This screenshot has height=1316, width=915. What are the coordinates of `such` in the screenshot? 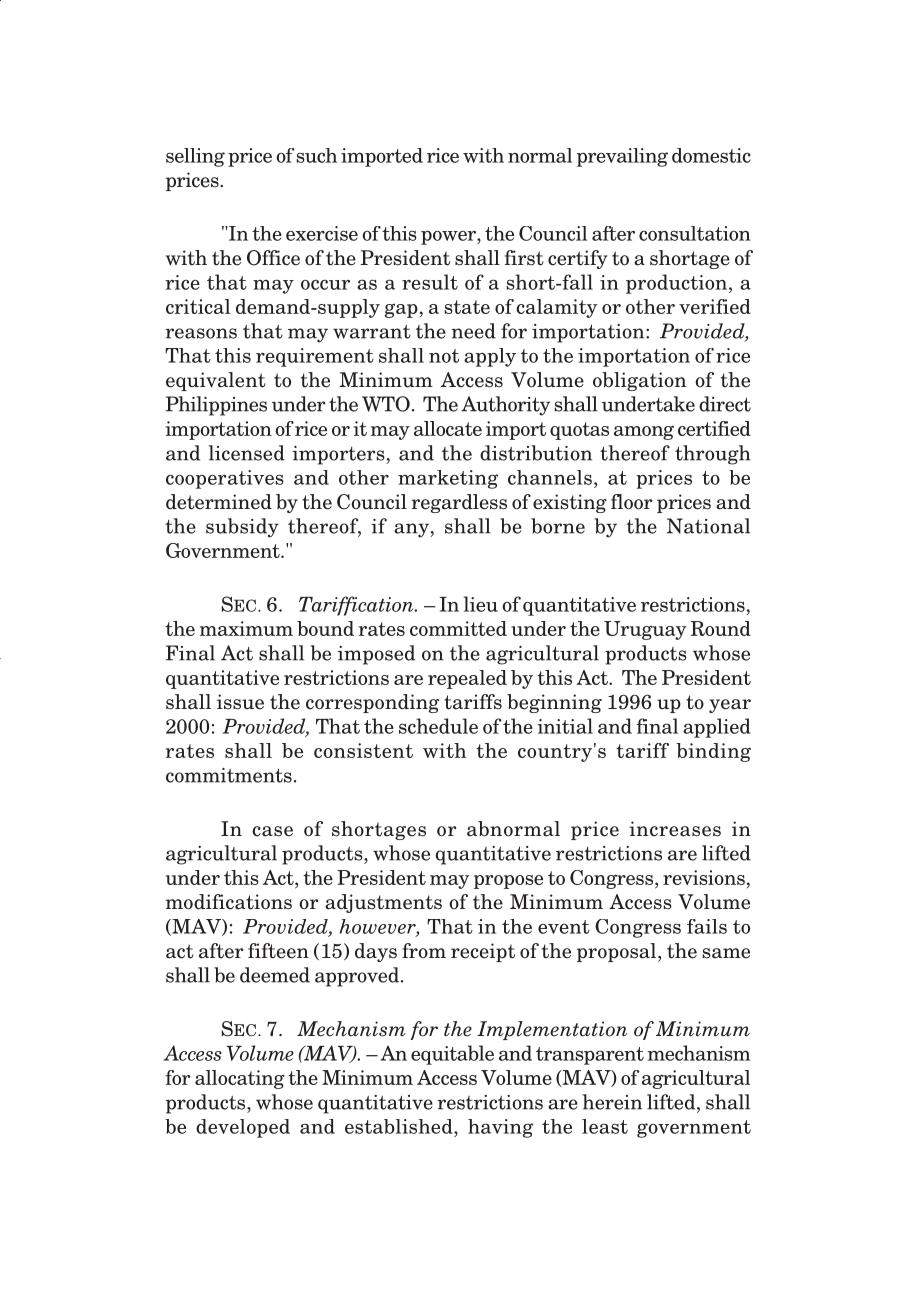 It's located at (317, 155).
